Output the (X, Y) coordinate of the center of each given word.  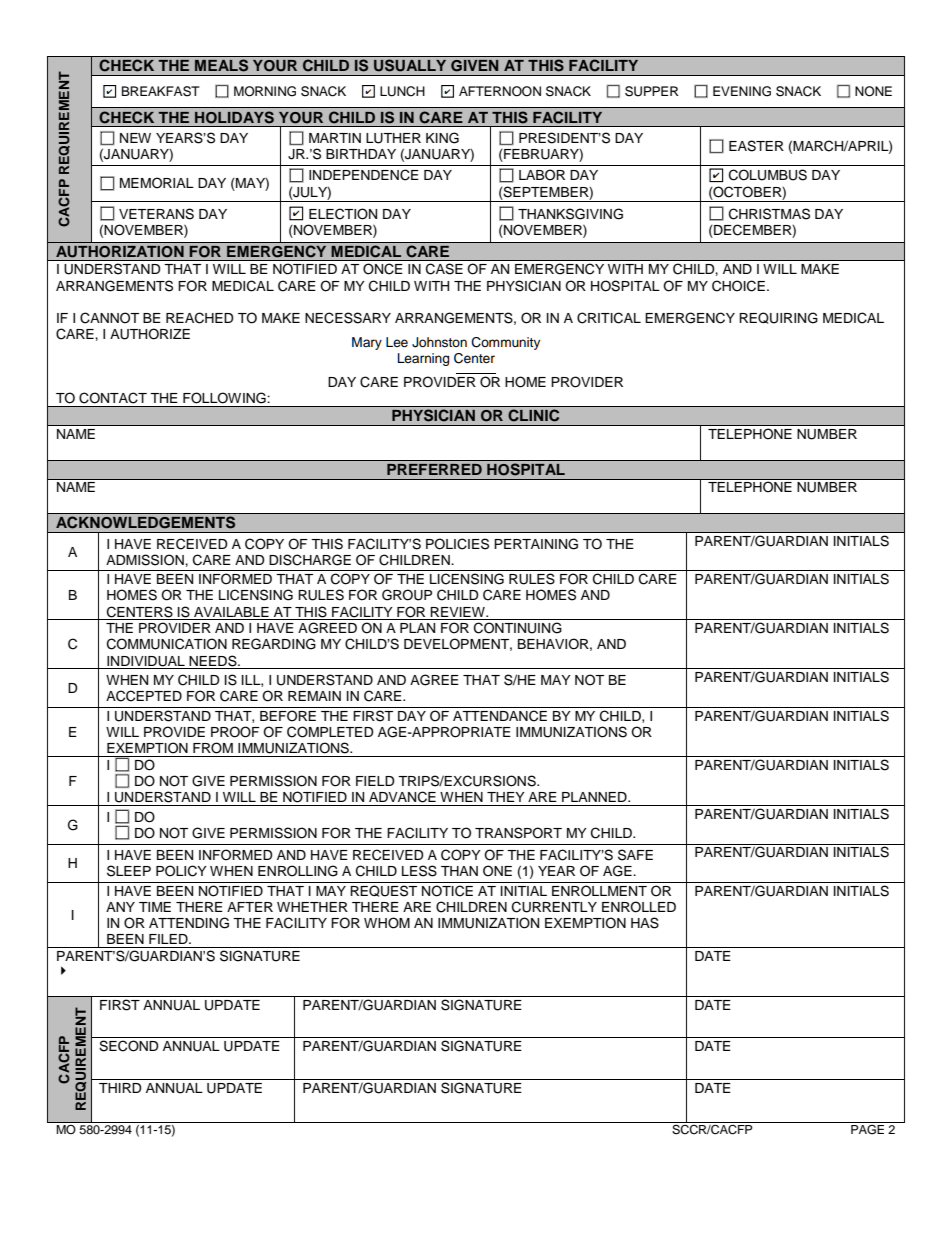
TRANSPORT (518, 833)
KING (442, 138)
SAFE (635, 855)
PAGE (868, 1128)
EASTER (756, 146)
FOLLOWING (224, 397)
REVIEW (458, 612)
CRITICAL (609, 318)
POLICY (181, 871)
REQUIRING (778, 318)
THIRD (120, 1088)
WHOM (387, 923)
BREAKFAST (161, 91)
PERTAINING (536, 544)
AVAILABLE (231, 612)
